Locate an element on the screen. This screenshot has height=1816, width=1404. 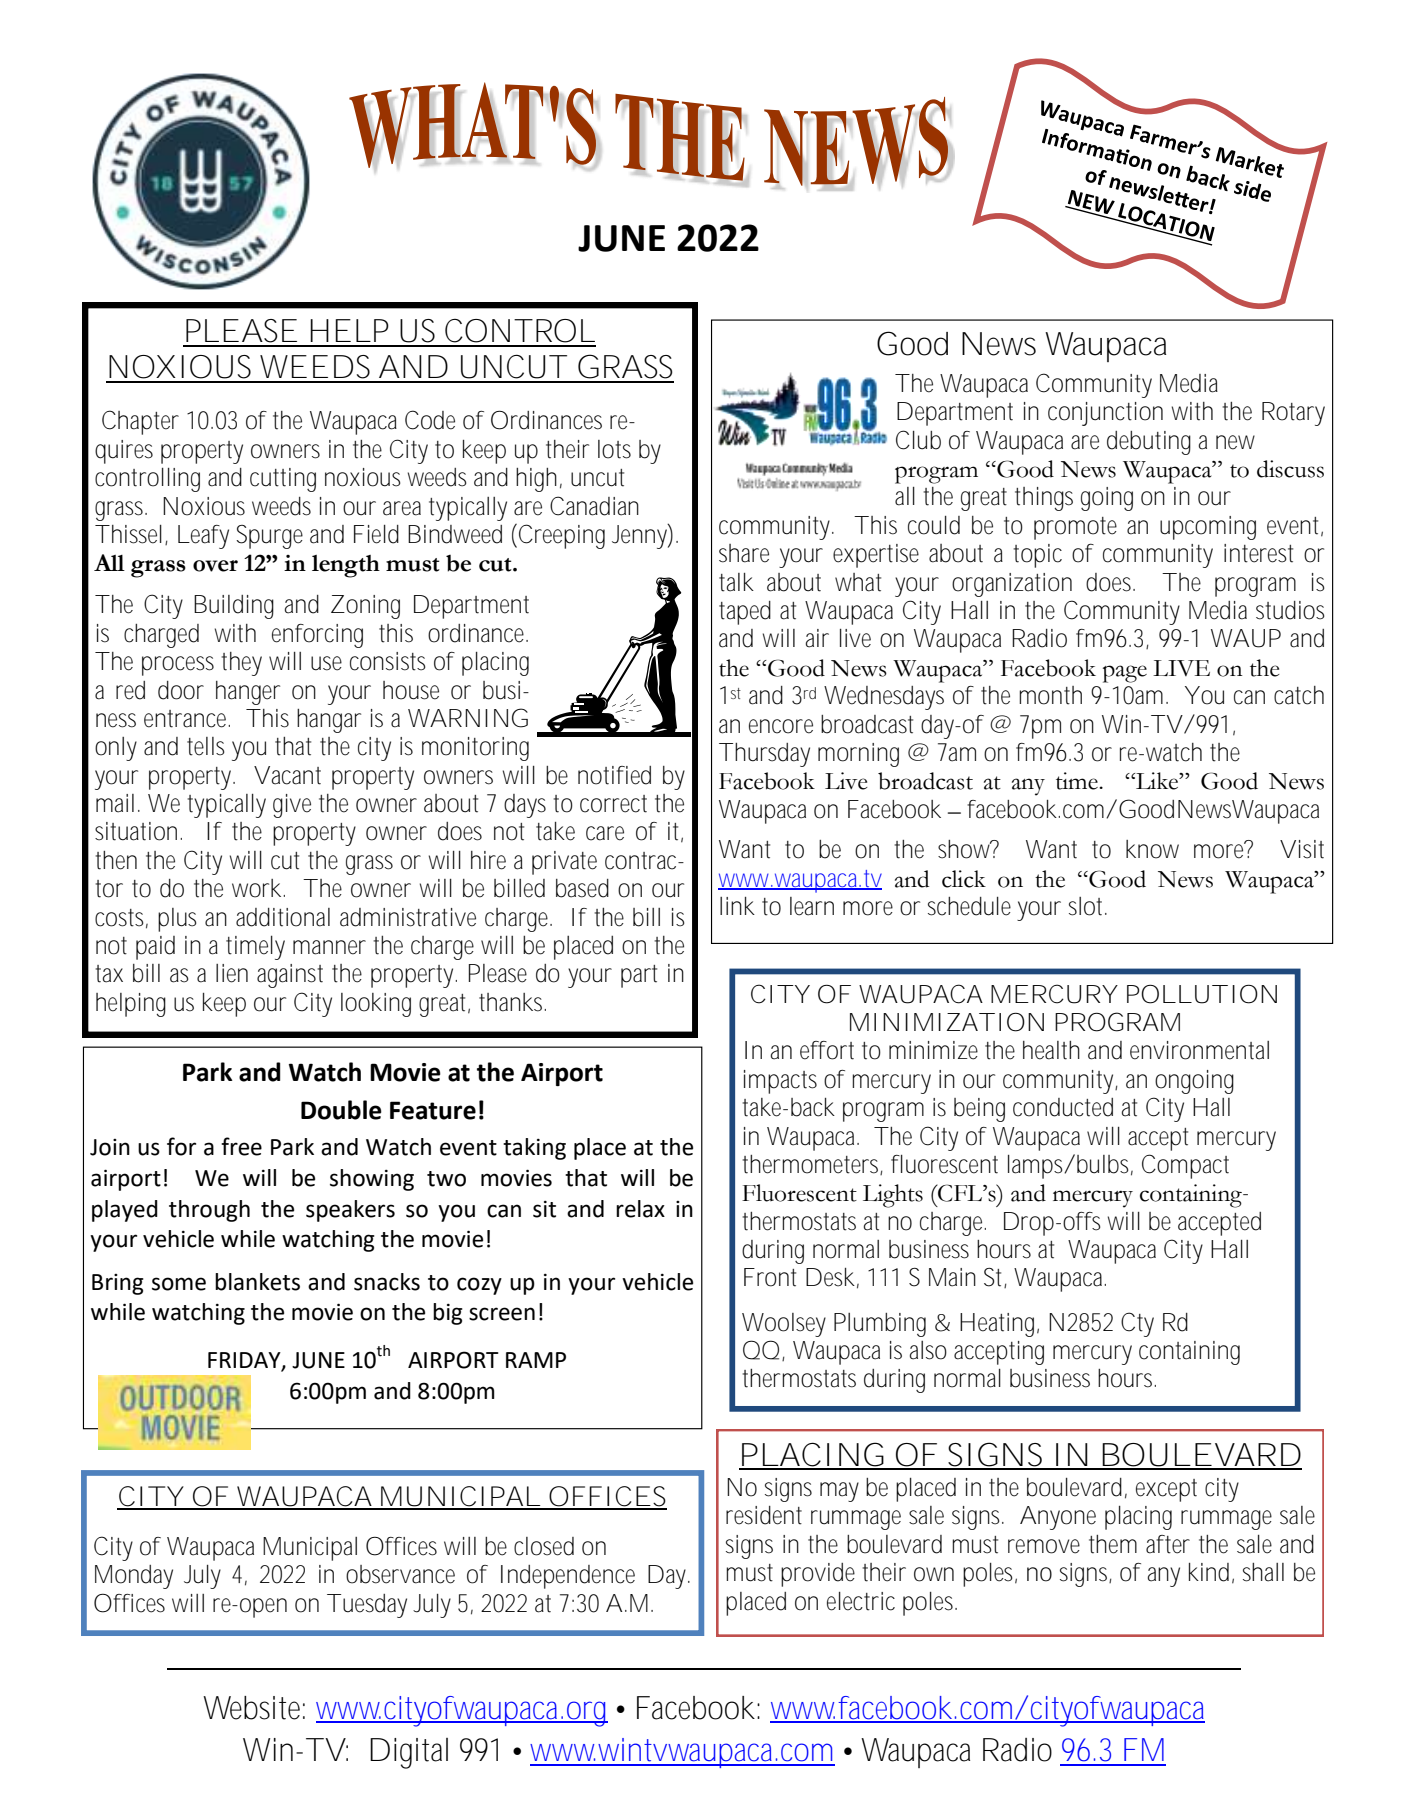
Double is located at coordinates (341, 1110).
